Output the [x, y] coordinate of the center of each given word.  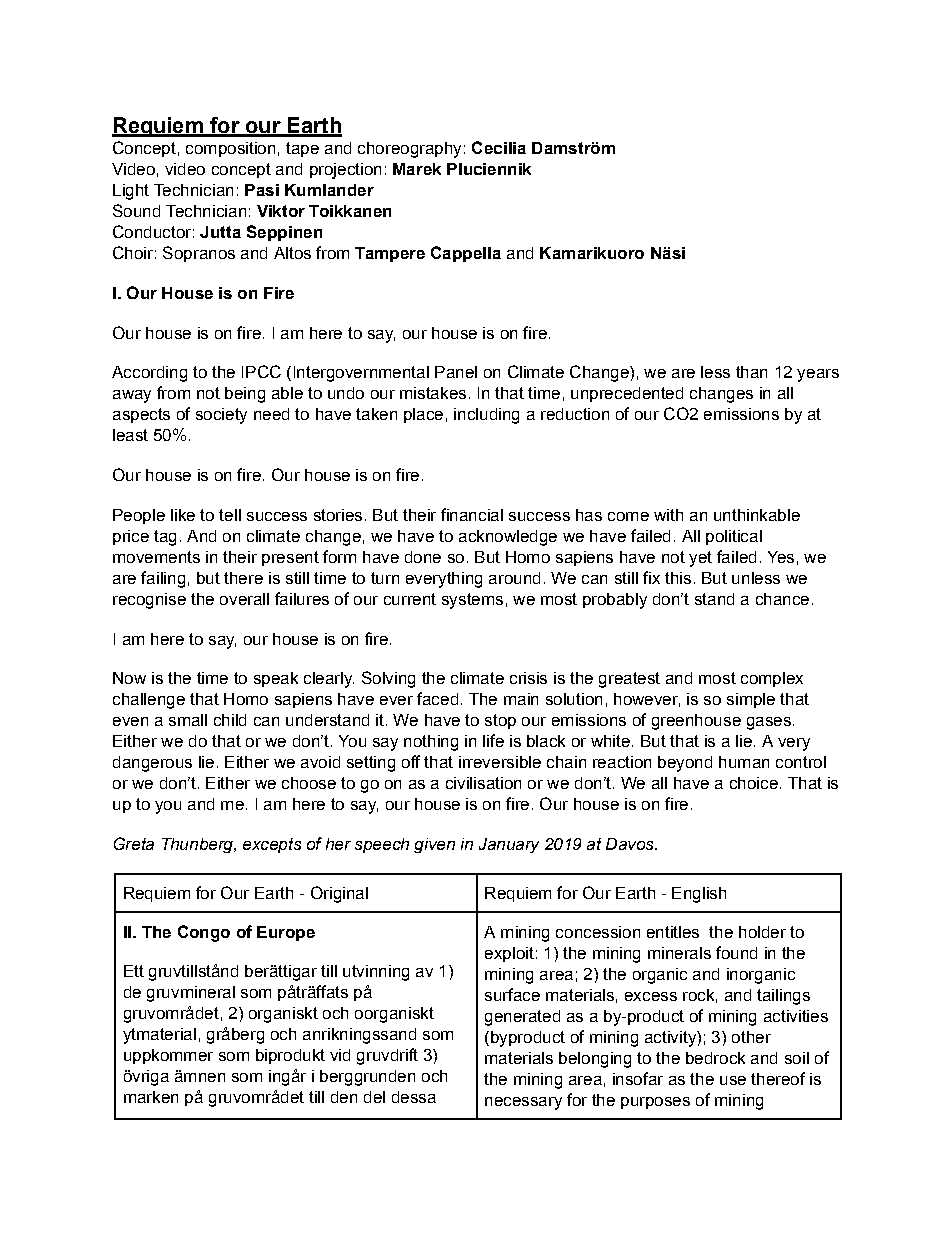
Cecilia [499, 147]
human [744, 762]
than [751, 372]
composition [230, 149]
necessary [523, 1103]
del [374, 1097]
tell [230, 515]
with [668, 515]
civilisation [483, 783]
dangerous [152, 764]
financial [472, 514]
